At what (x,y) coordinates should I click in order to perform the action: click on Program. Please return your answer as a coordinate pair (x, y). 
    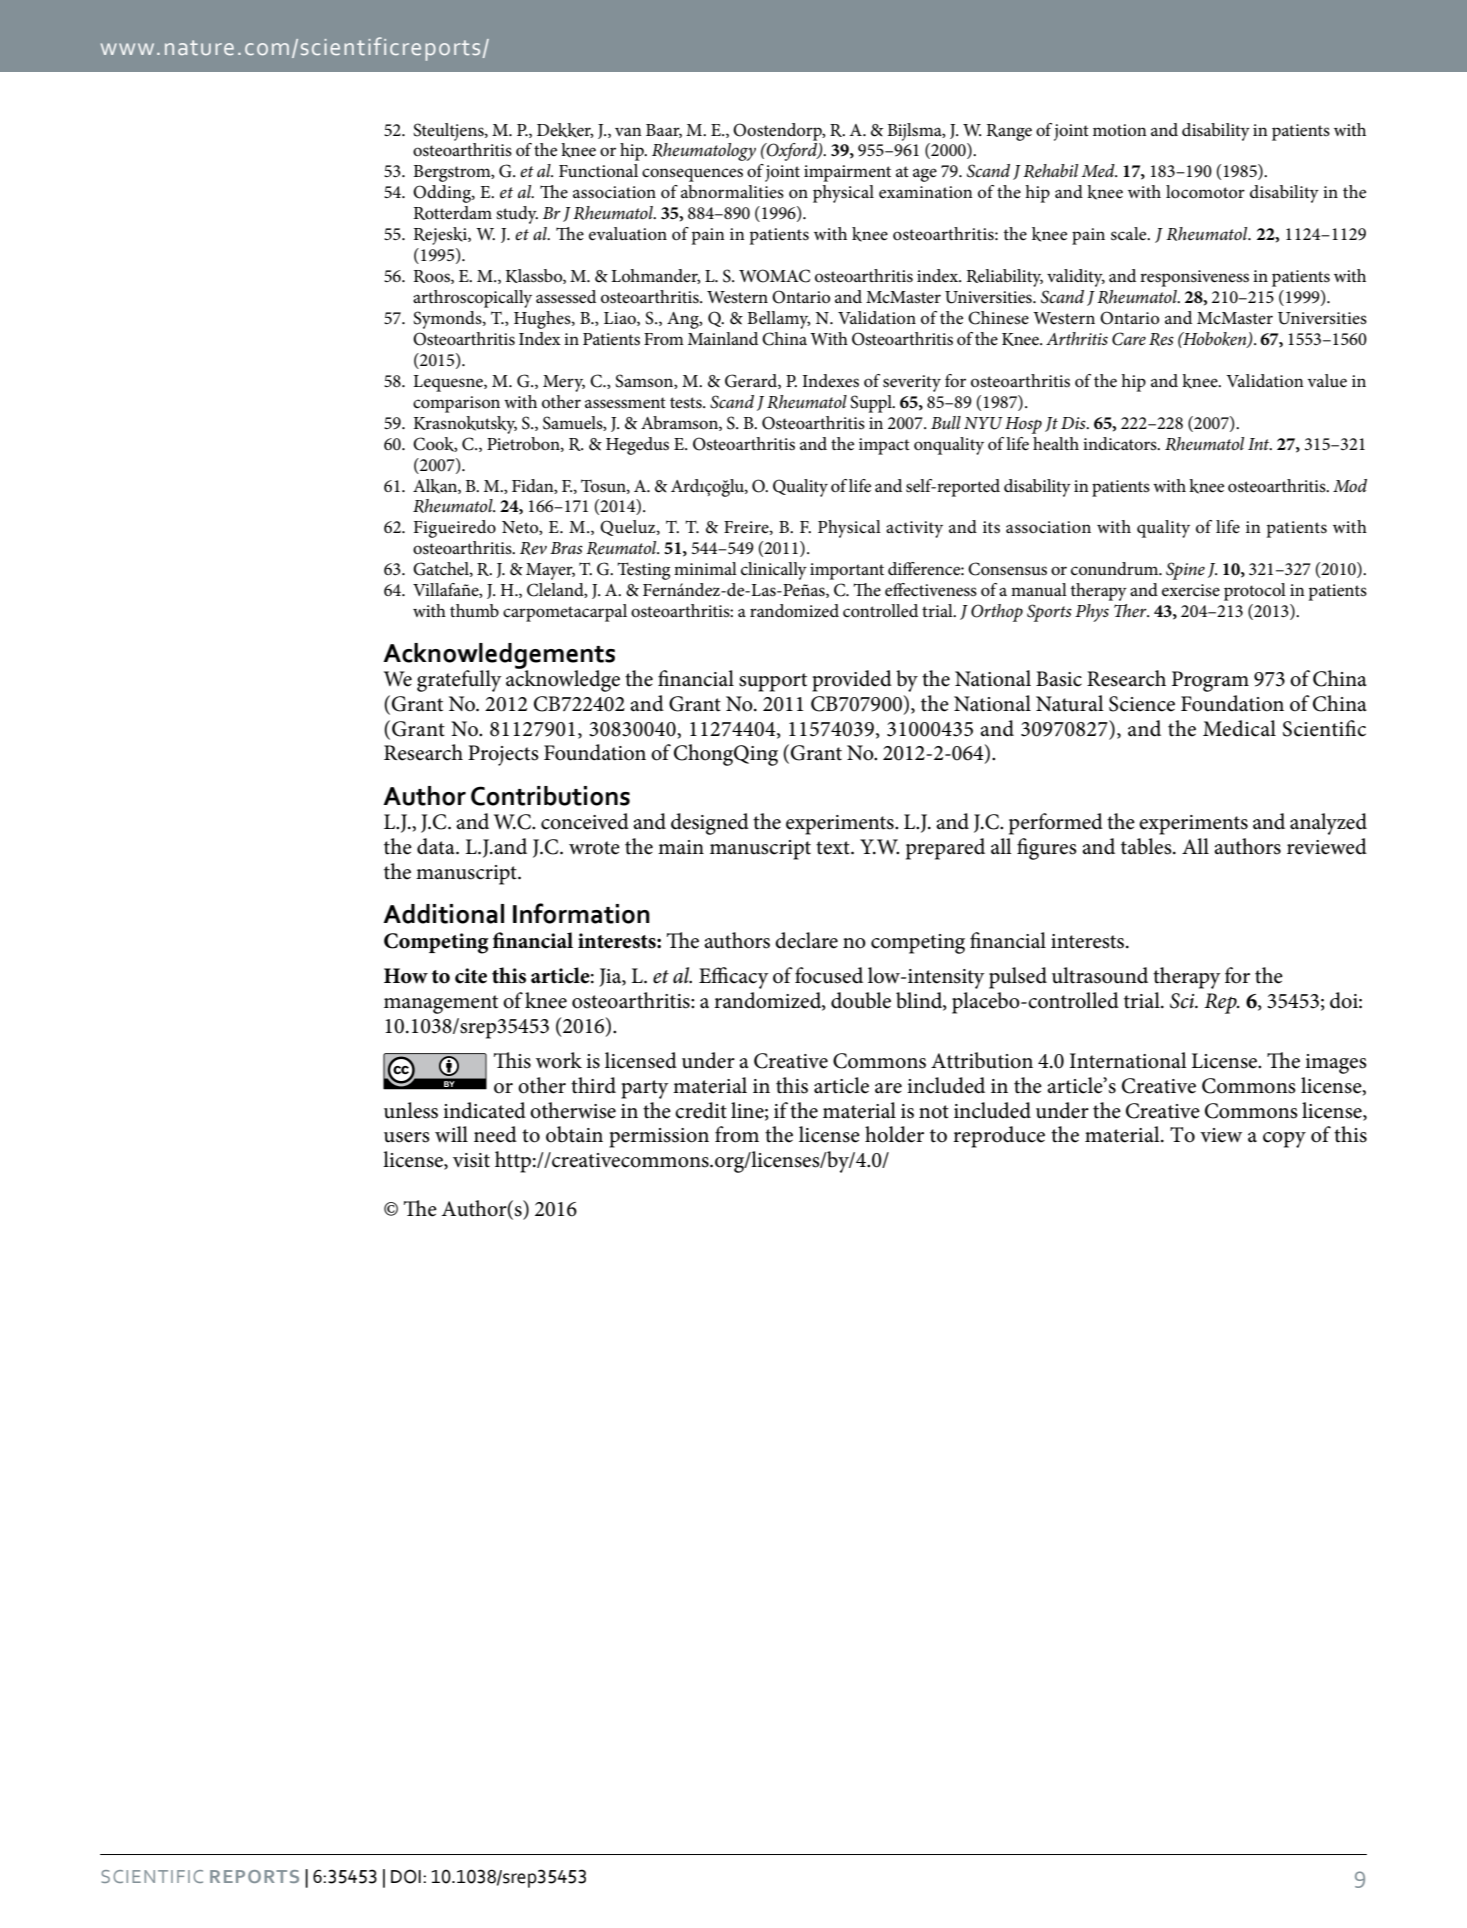
    Looking at the image, I should click on (1210, 681).
